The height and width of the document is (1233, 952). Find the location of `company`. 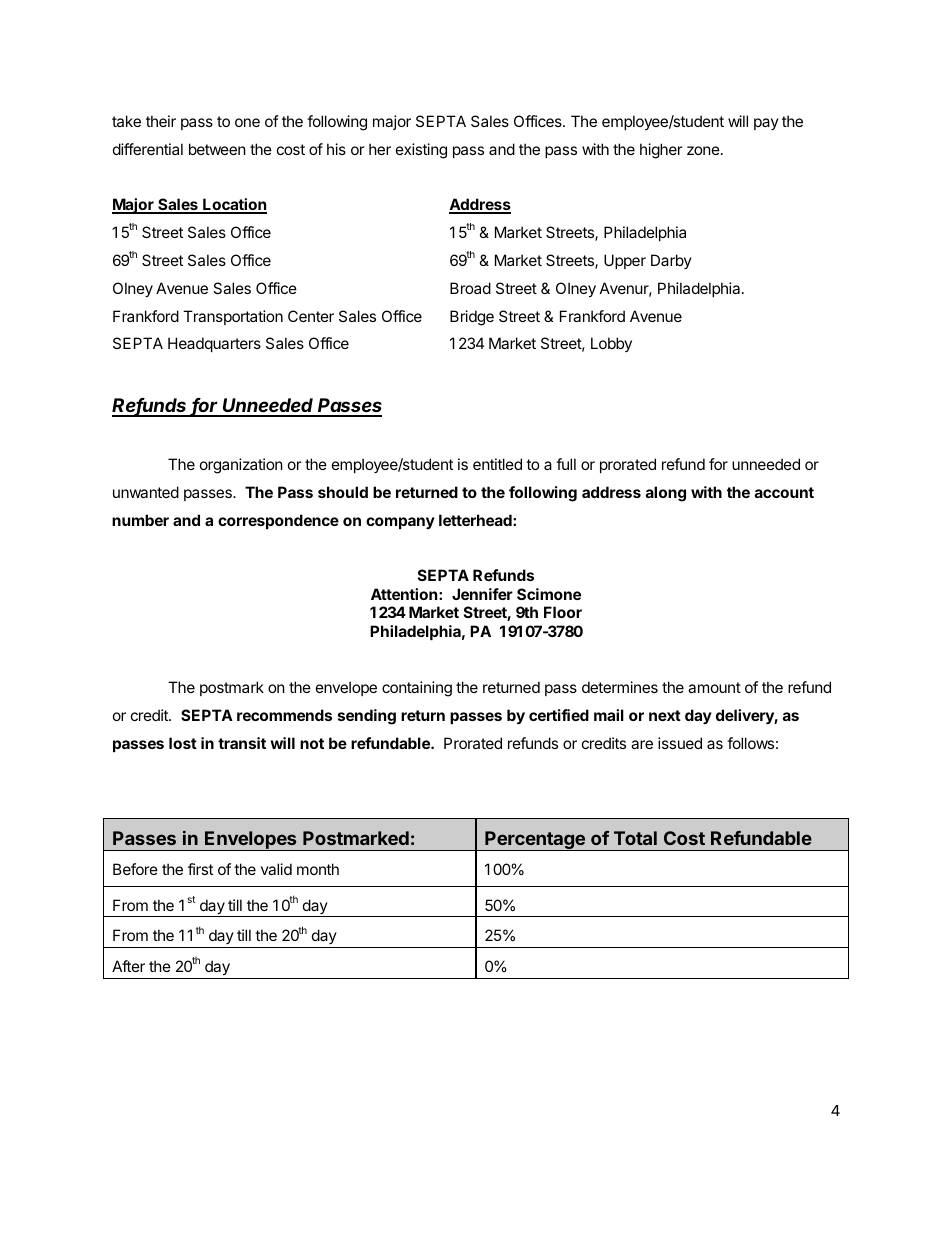

company is located at coordinates (400, 523).
